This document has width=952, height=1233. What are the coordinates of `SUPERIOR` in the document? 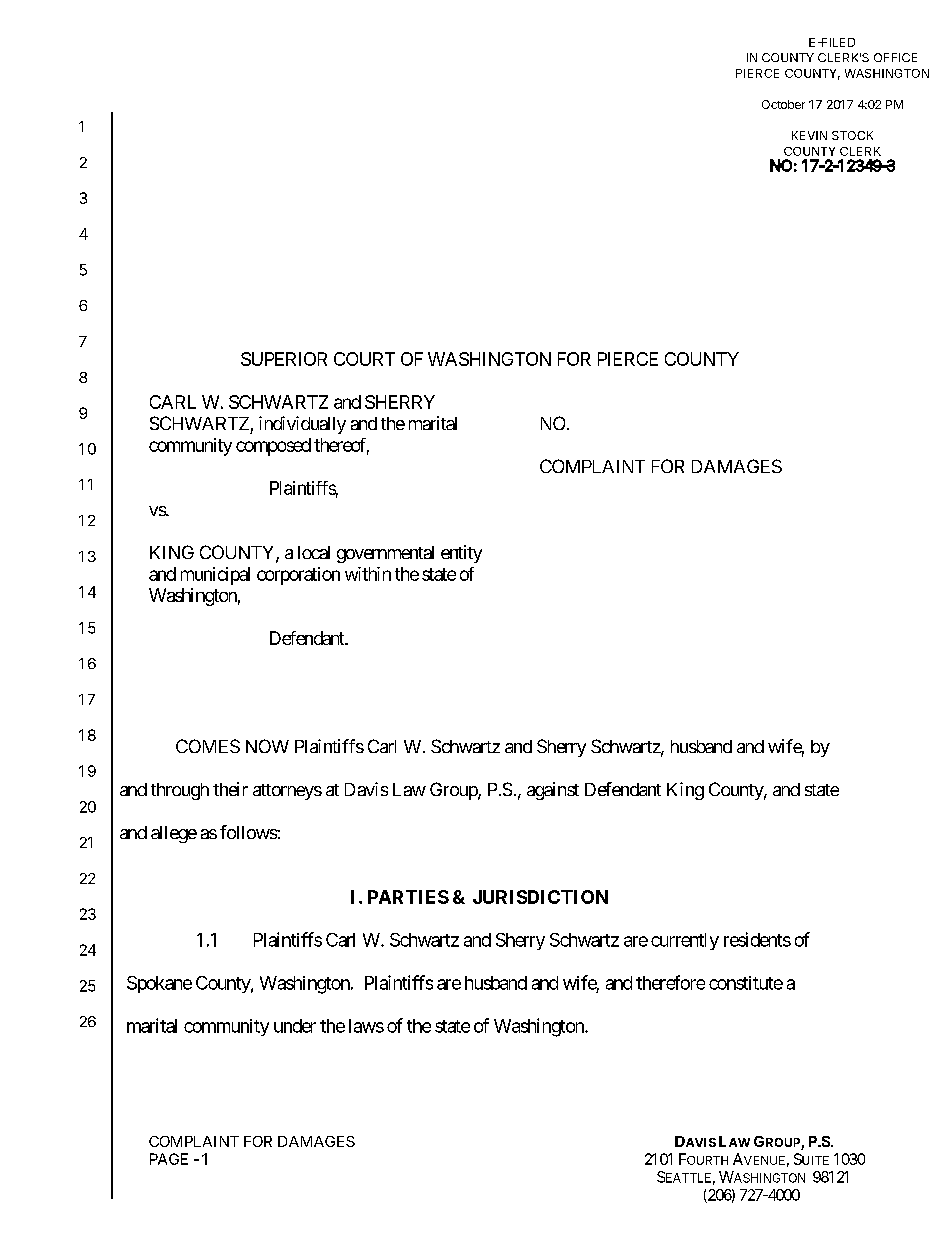 It's located at (284, 359).
